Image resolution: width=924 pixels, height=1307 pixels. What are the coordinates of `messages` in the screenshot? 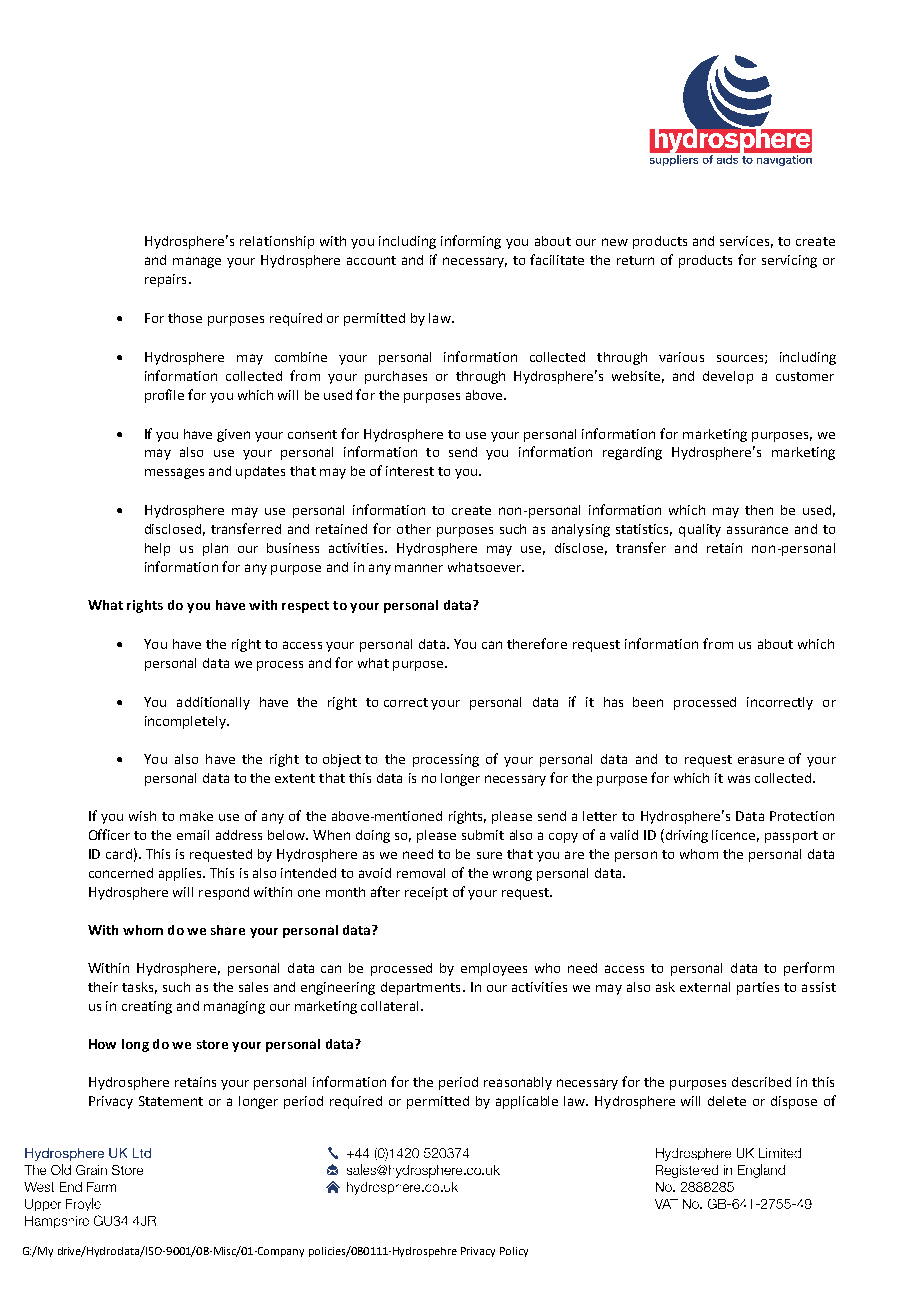 It's located at (174, 473).
